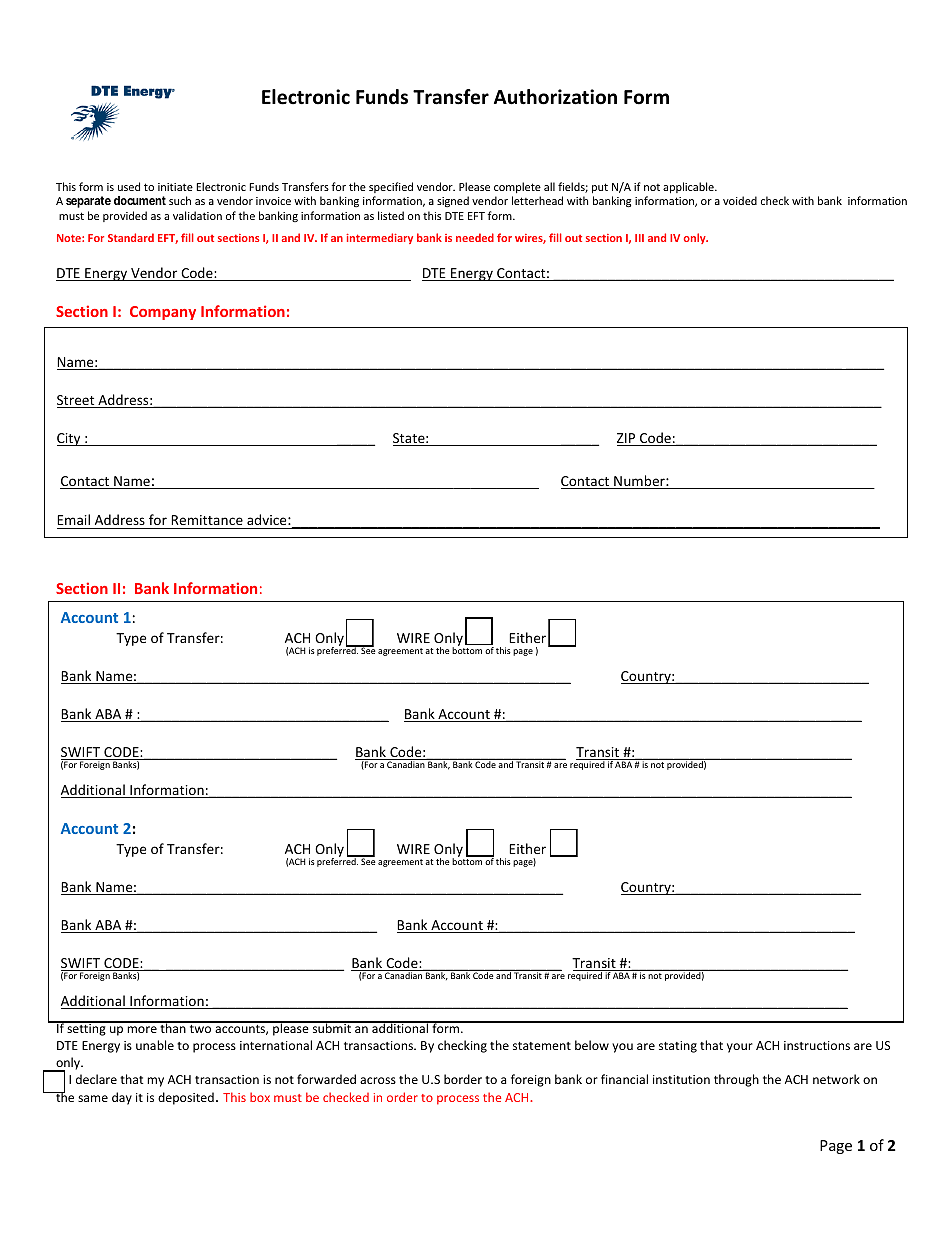 This screenshot has width=952, height=1233. I want to click on Remittance, so click(207, 520).
